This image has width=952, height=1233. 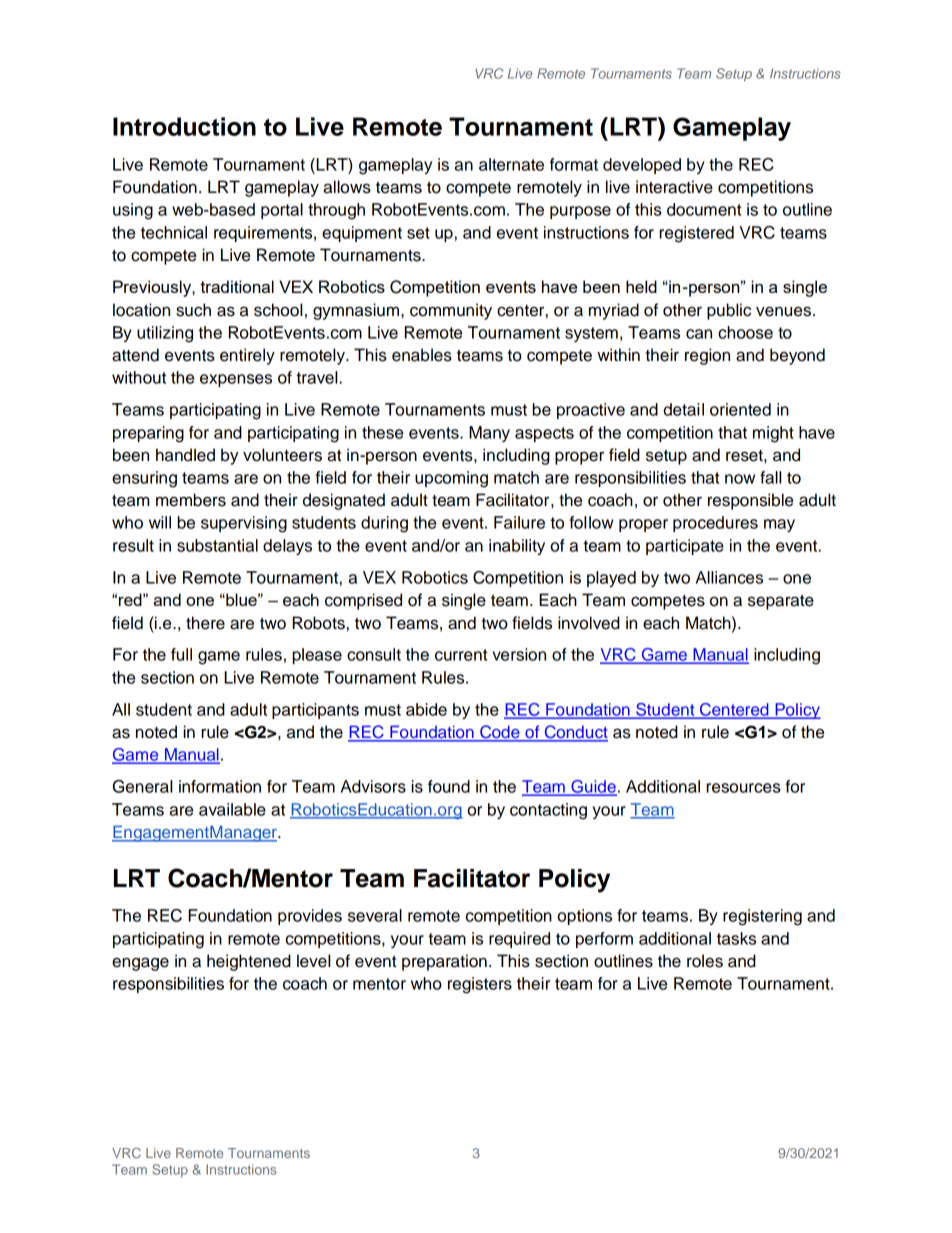 What do you see at coordinates (511, 164) in the image?
I see `alternate` at bounding box center [511, 164].
